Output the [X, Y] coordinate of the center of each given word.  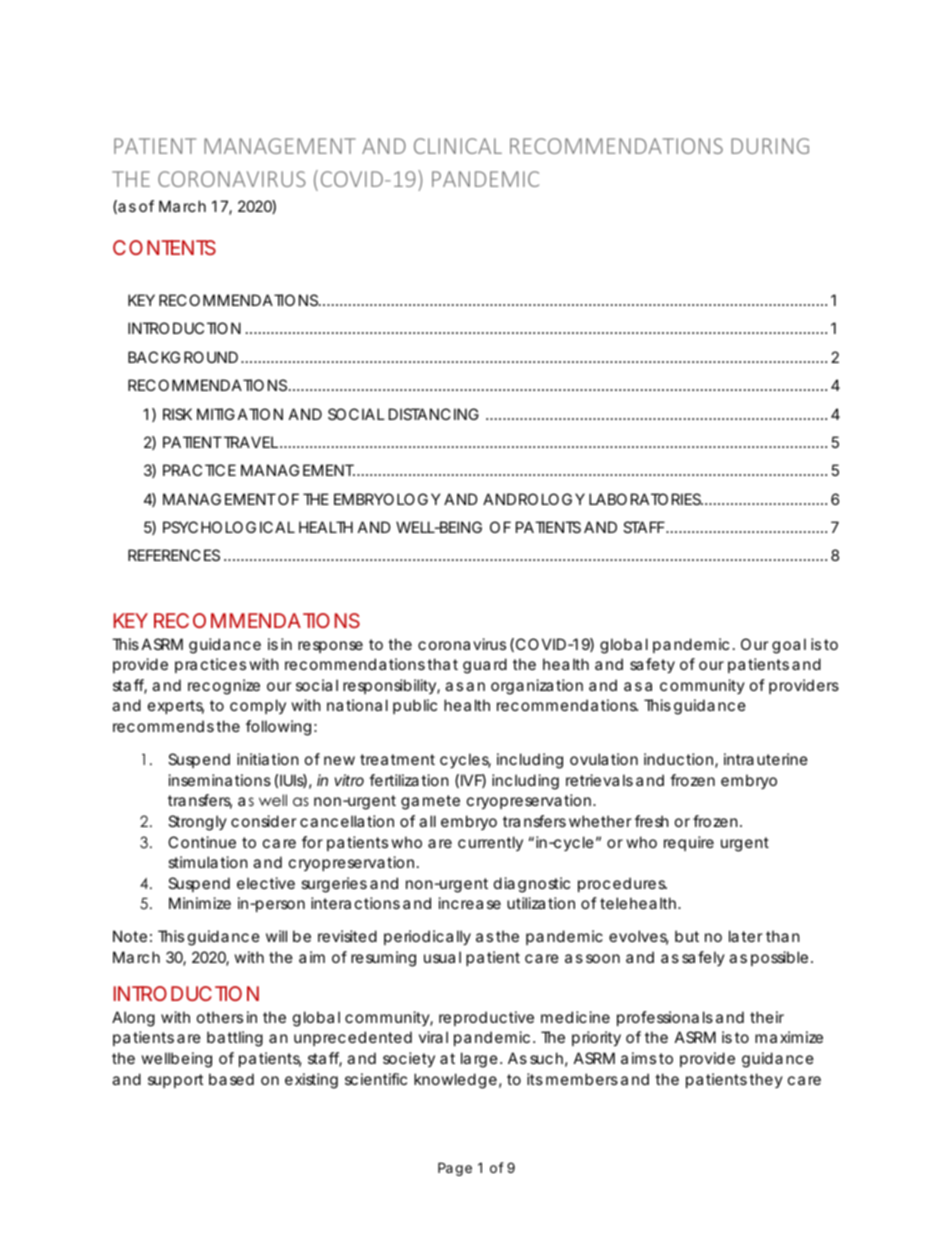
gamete [430, 802]
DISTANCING [434, 414]
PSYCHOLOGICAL [229, 527]
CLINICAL [458, 146]
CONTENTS [164, 247]
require [689, 843]
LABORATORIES [646, 499]
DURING [770, 146]
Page [455, 1169]
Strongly [197, 823]
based [231, 1079]
